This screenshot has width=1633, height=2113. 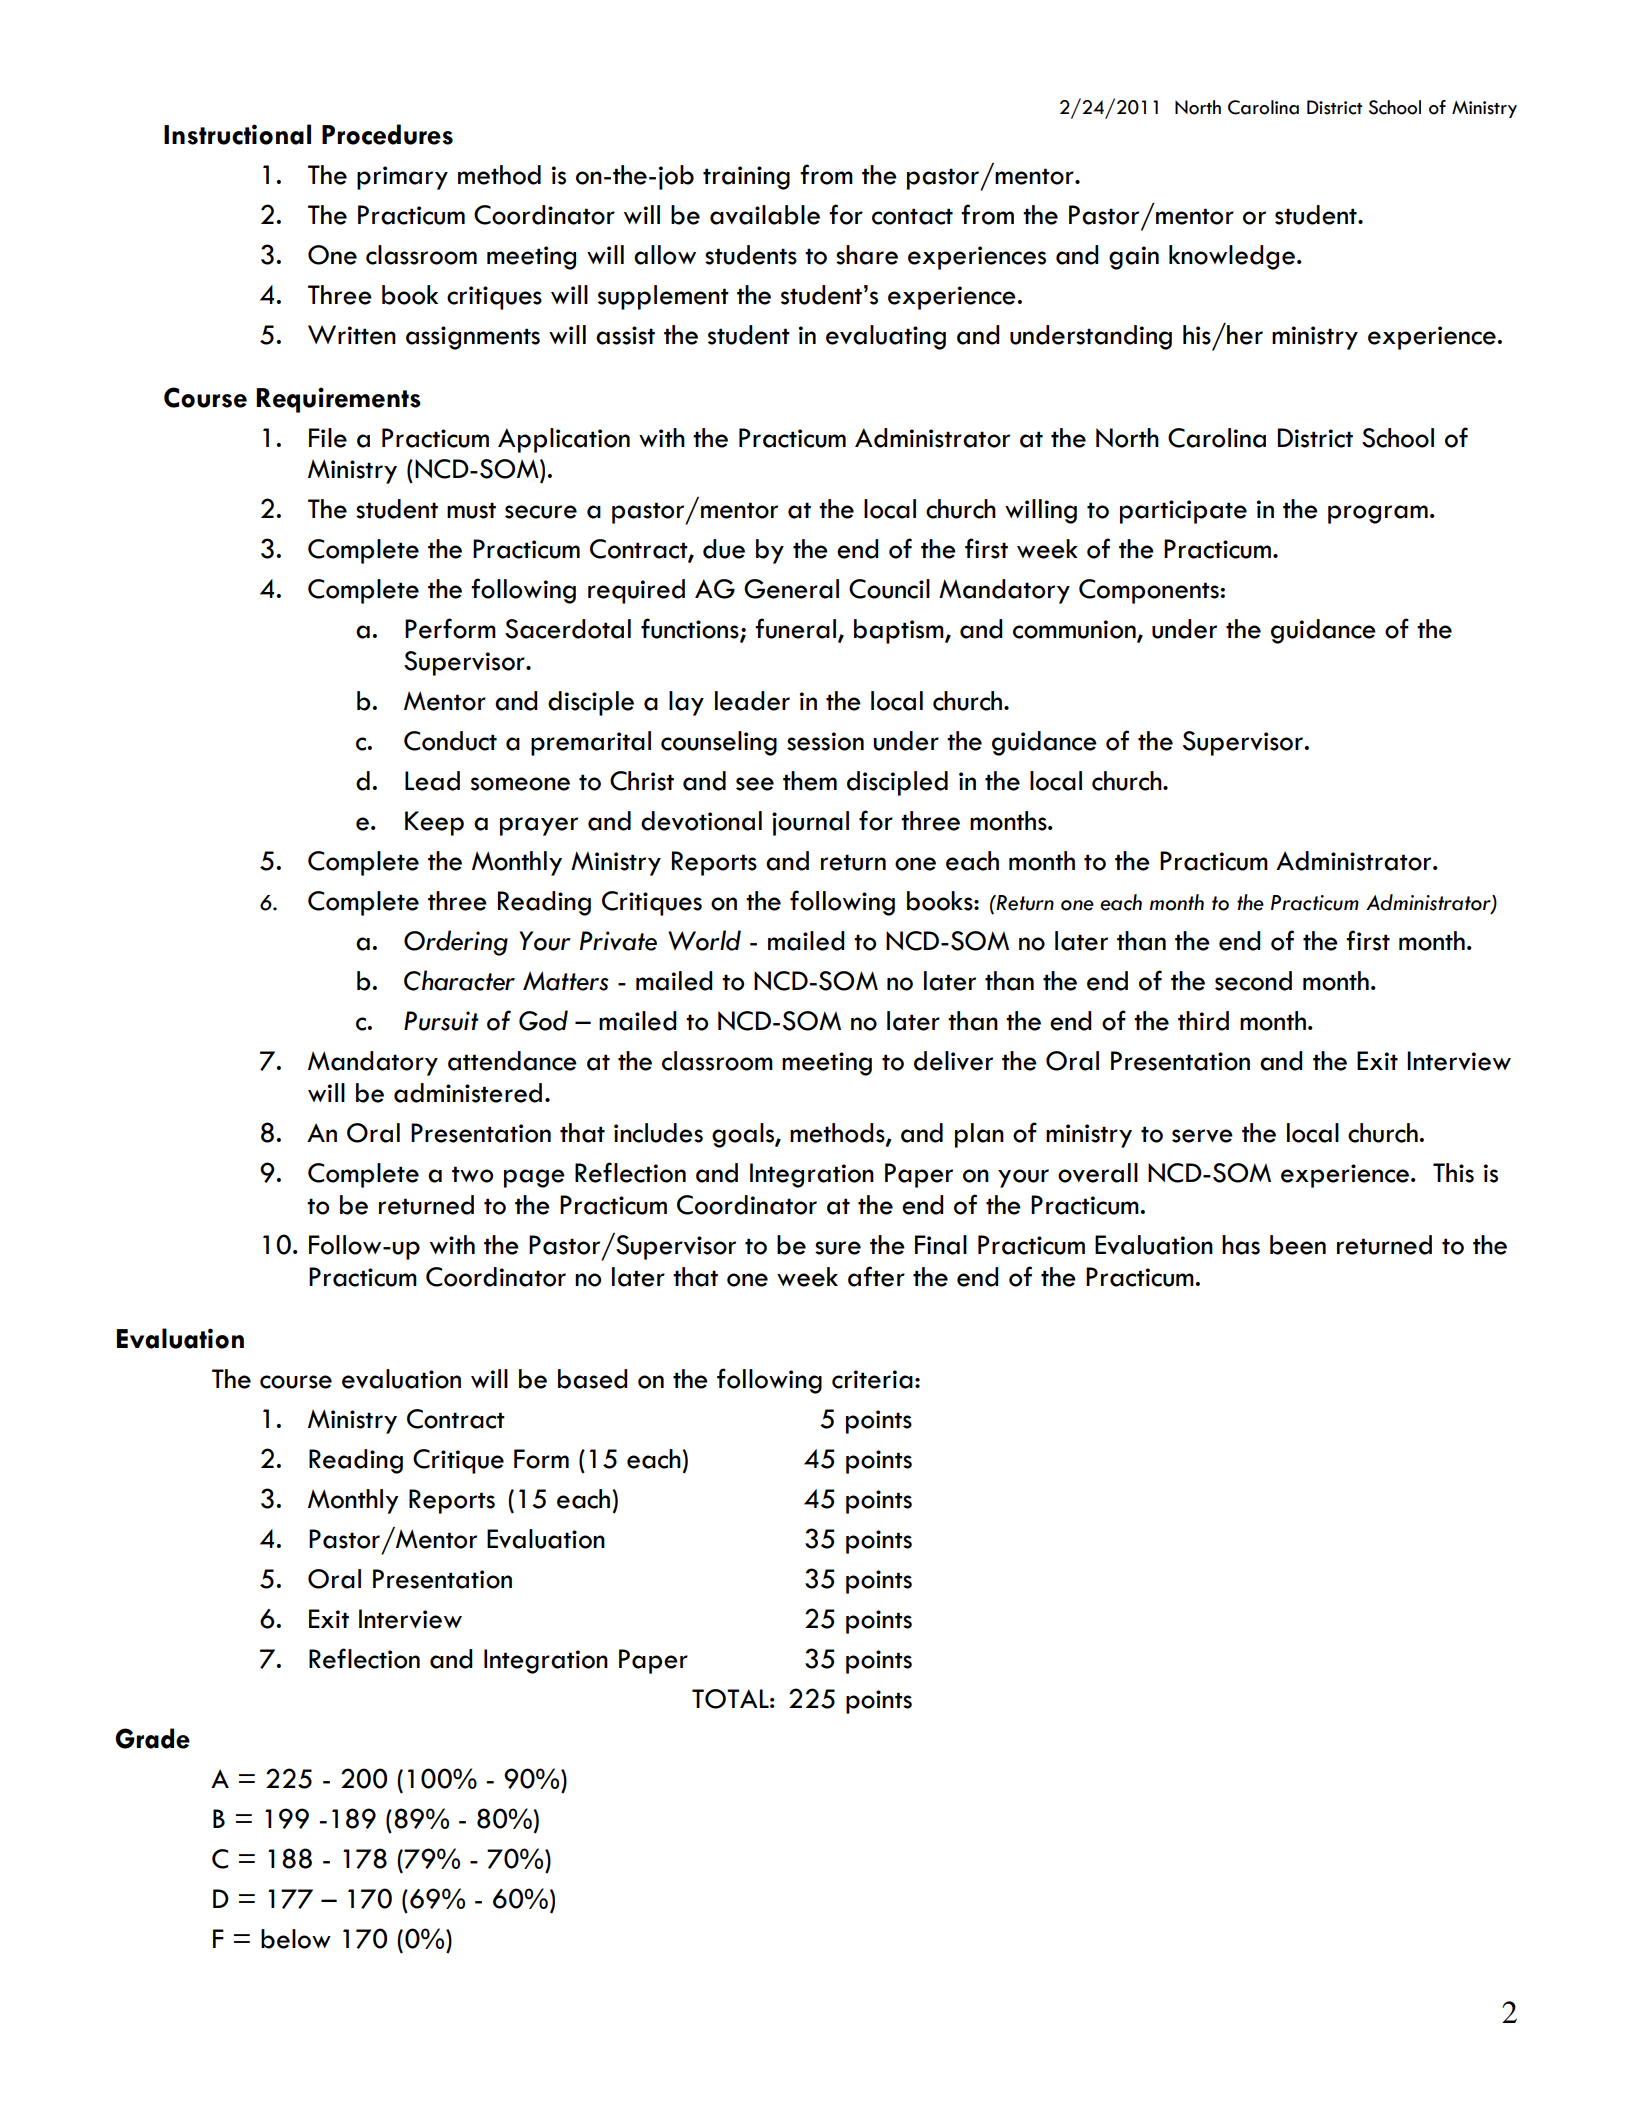 I want to click on below, so click(x=296, y=1939).
